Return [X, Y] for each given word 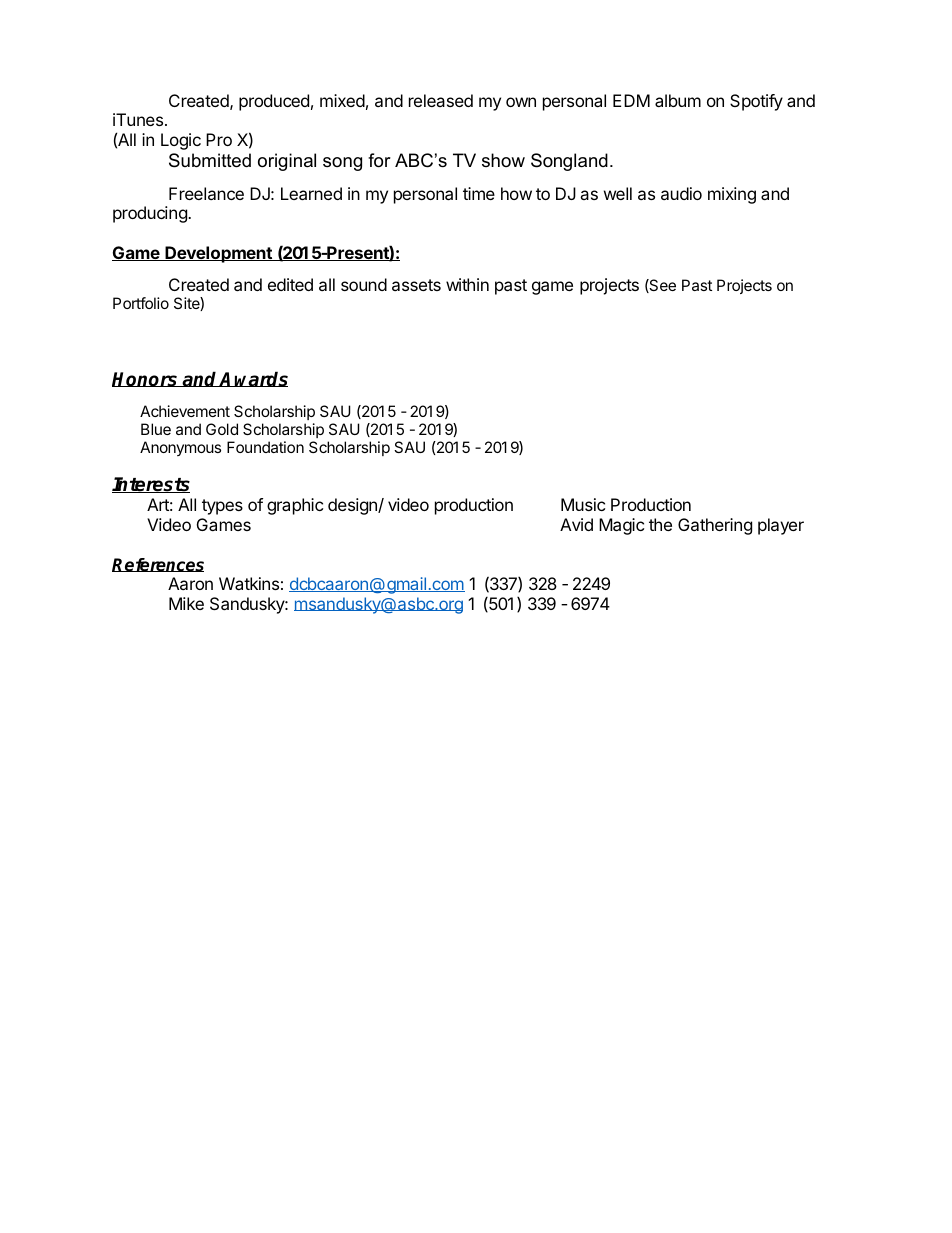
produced [274, 102]
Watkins [249, 583]
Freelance [206, 193]
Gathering [715, 526]
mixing [732, 195]
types [222, 507]
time [479, 193]
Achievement [185, 411]
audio [681, 193]
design [353, 506]
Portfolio [141, 303]
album [678, 100]
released [441, 100]
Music [583, 504]
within [467, 284]
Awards [253, 379]
